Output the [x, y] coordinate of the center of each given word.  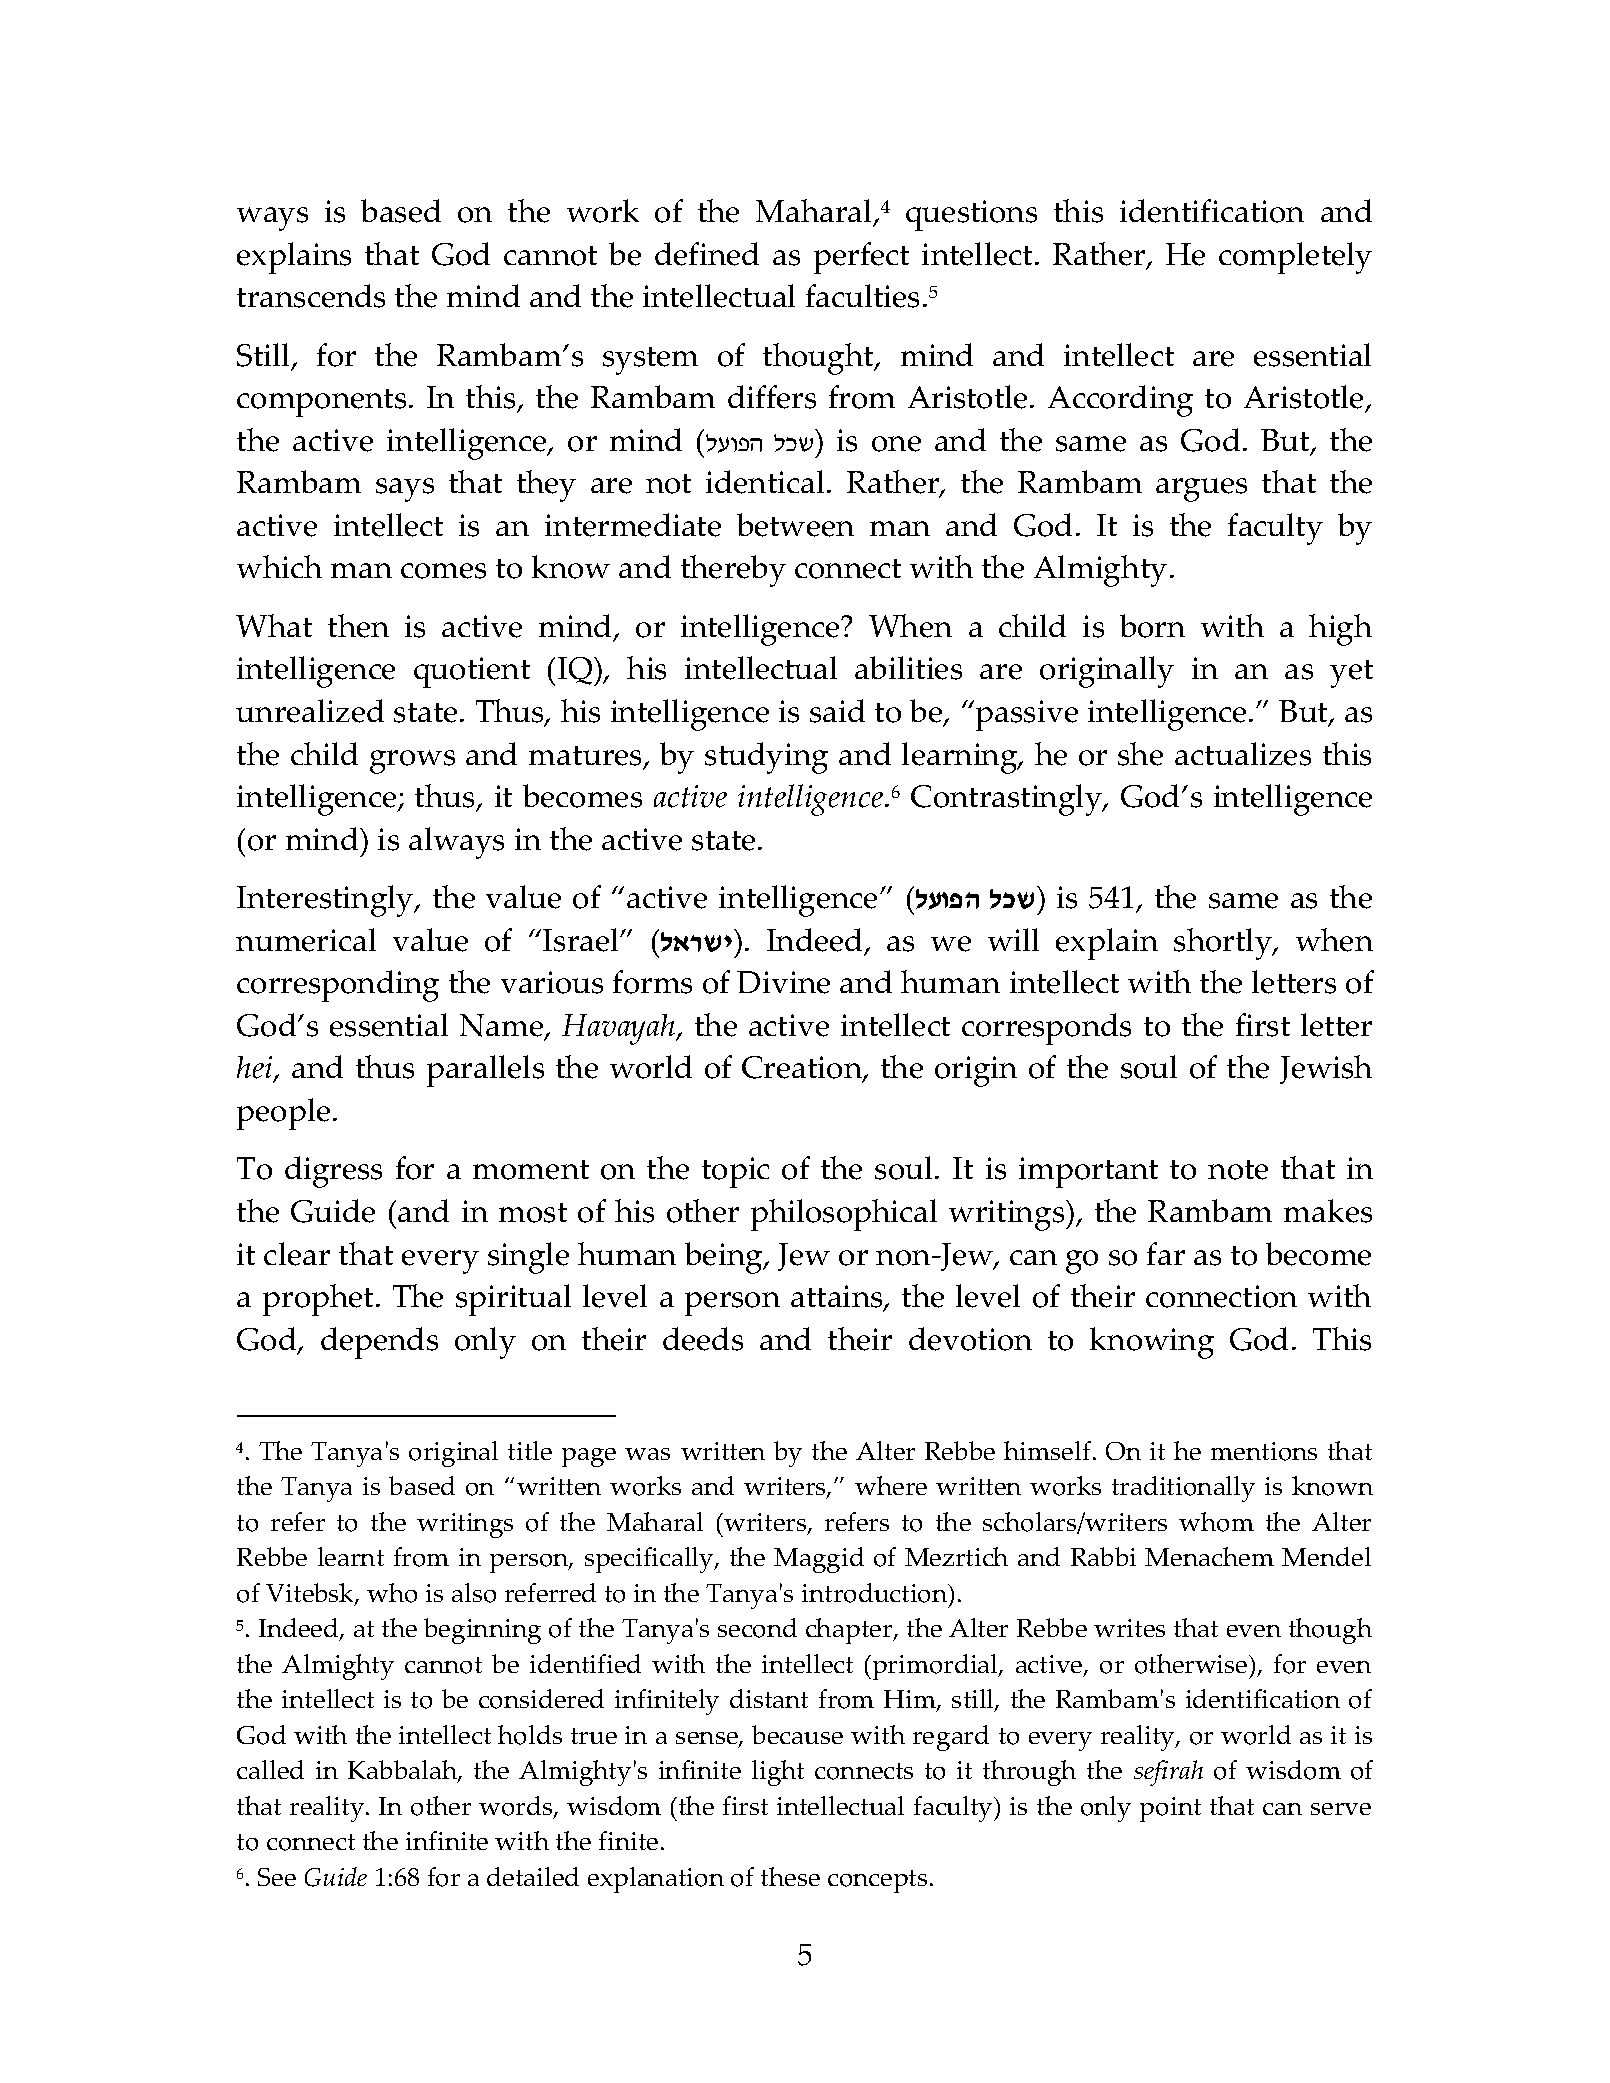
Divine [783, 982]
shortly [1224, 944]
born [1152, 626]
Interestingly [326, 901]
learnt [351, 1556]
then [358, 626]
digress [333, 1172]
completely [1295, 258]
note [1238, 1170]
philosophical [844, 1215]
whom [1216, 1522]
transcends [311, 296]
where [891, 1485]
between [795, 525]
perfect [861, 258]
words [517, 1807]
